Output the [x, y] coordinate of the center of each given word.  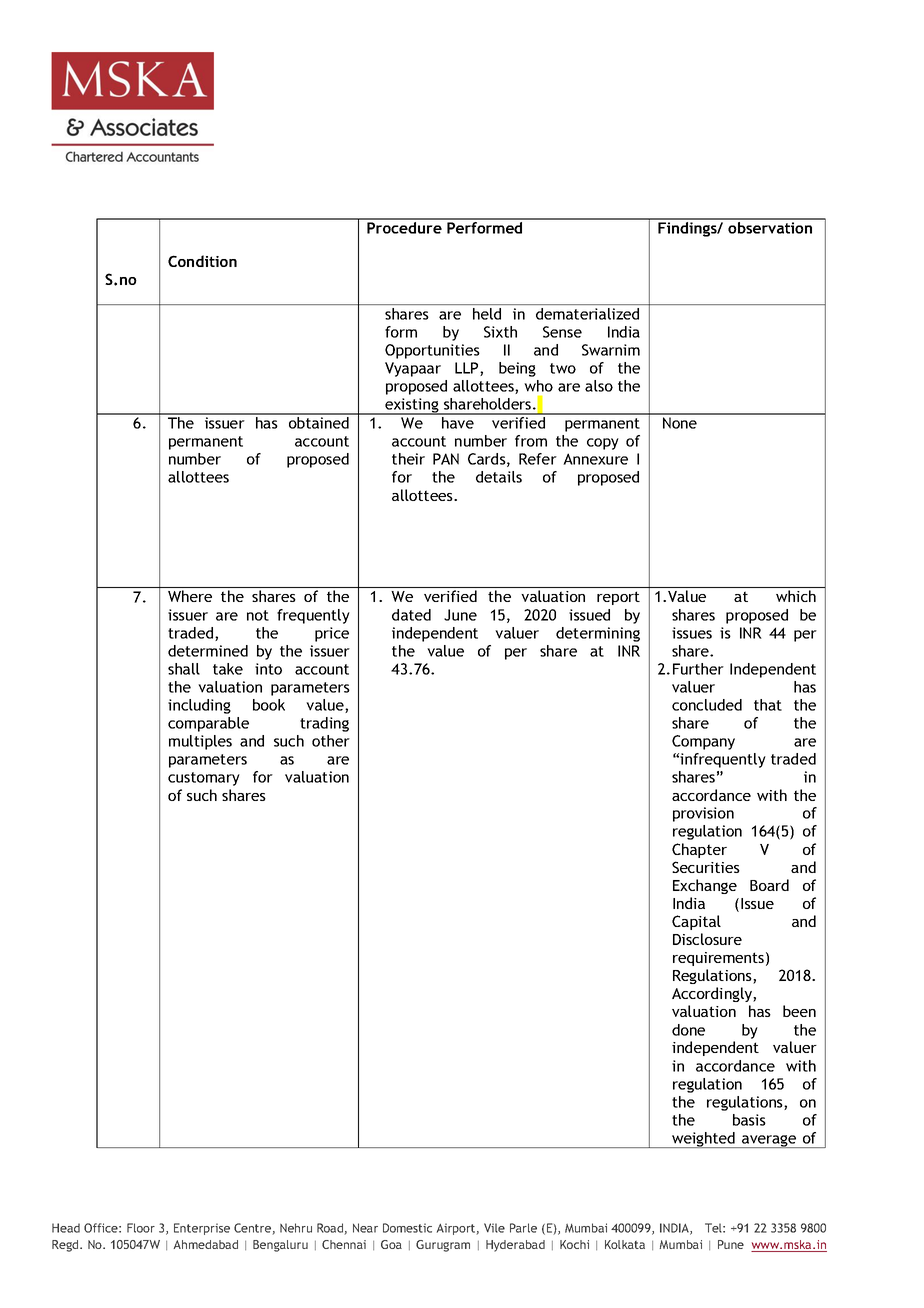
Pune [731, 1244]
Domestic [407, 1228]
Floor [141, 1228]
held [487, 314]
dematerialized [587, 314]
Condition [202, 261]
